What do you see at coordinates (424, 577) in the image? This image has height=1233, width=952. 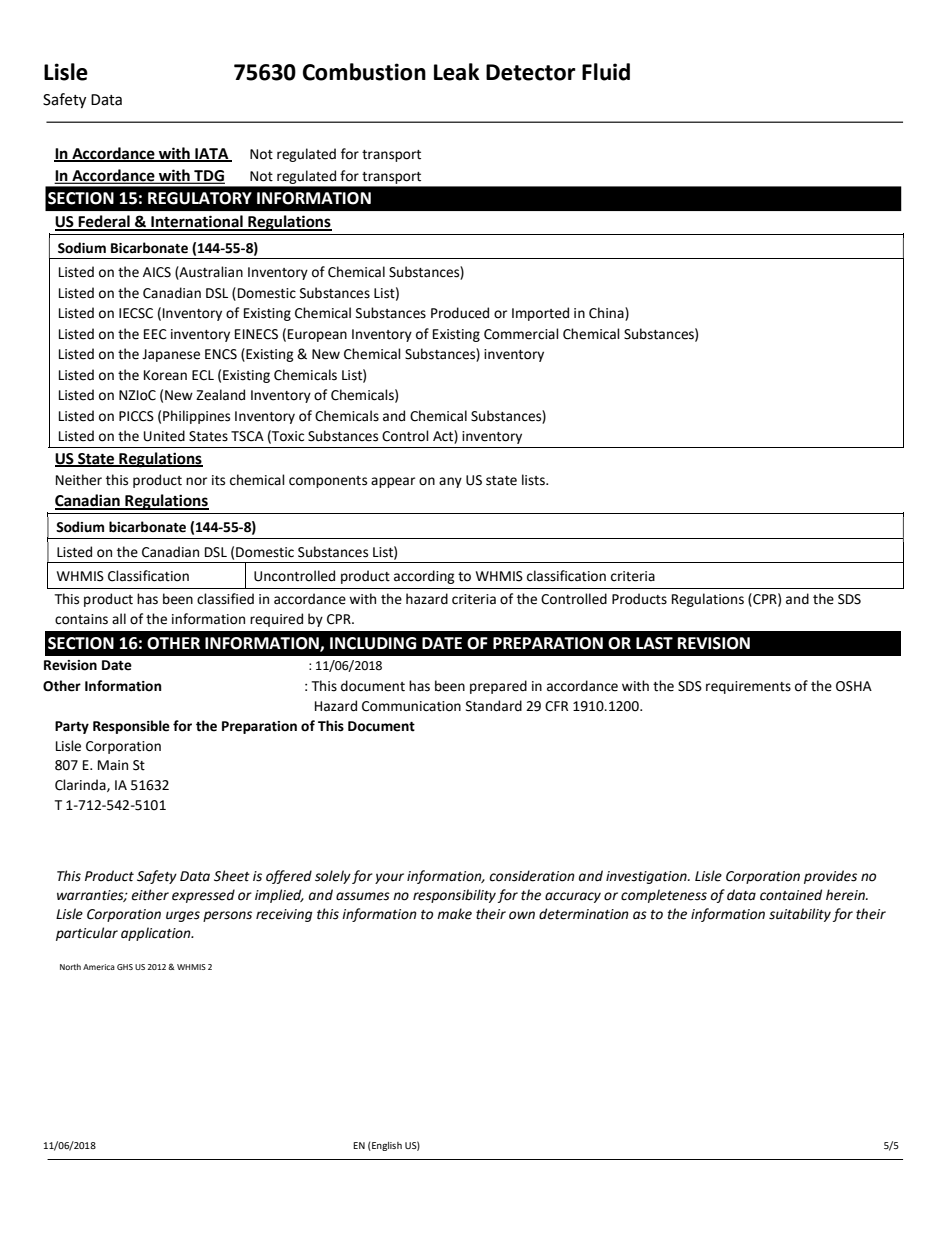 I see `according` at bounding box center [424, 577].
